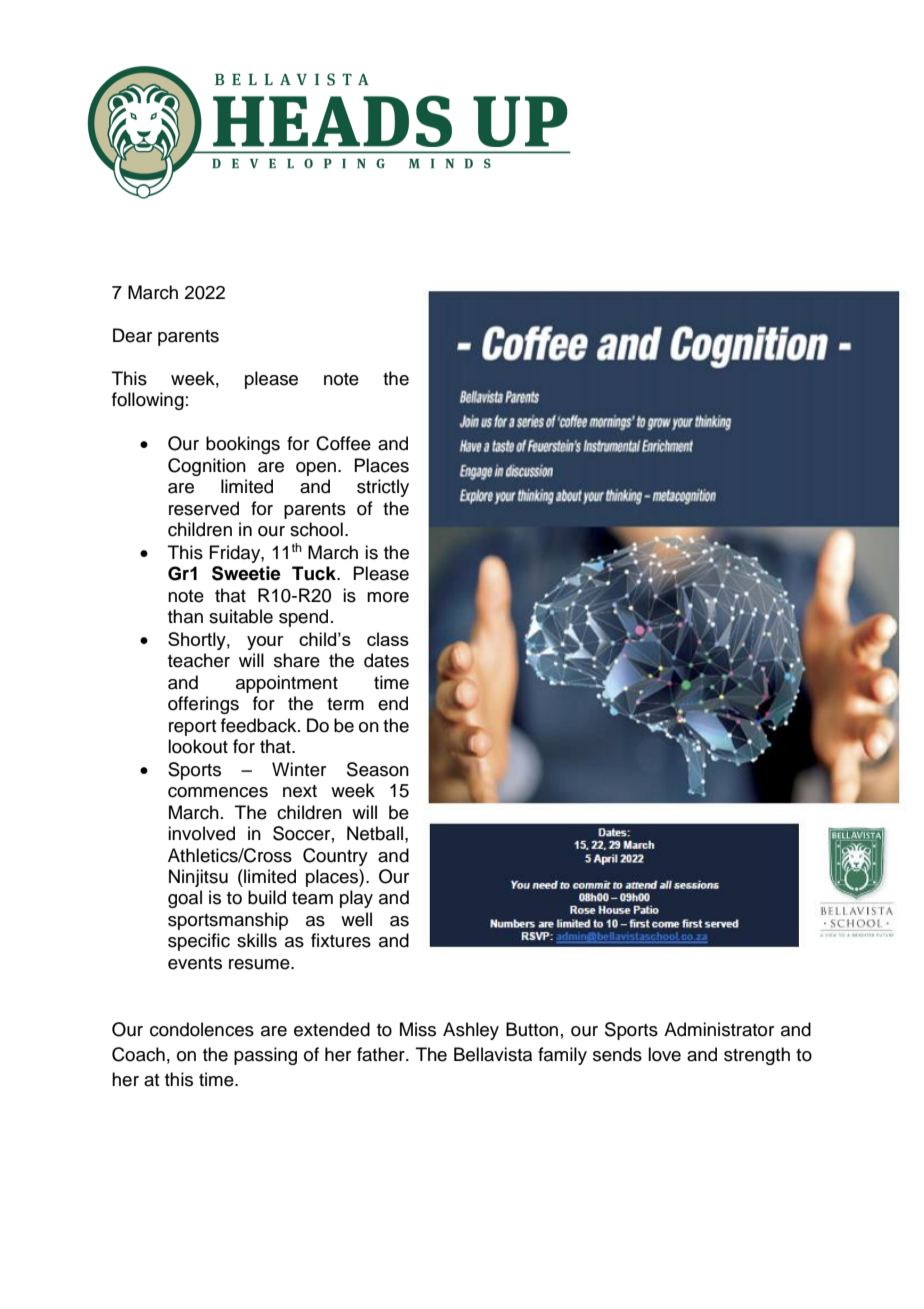 The image size is (924, 1309). Describe the element at coordinates (383, 488) in the page. I see `strictly` at that location.
